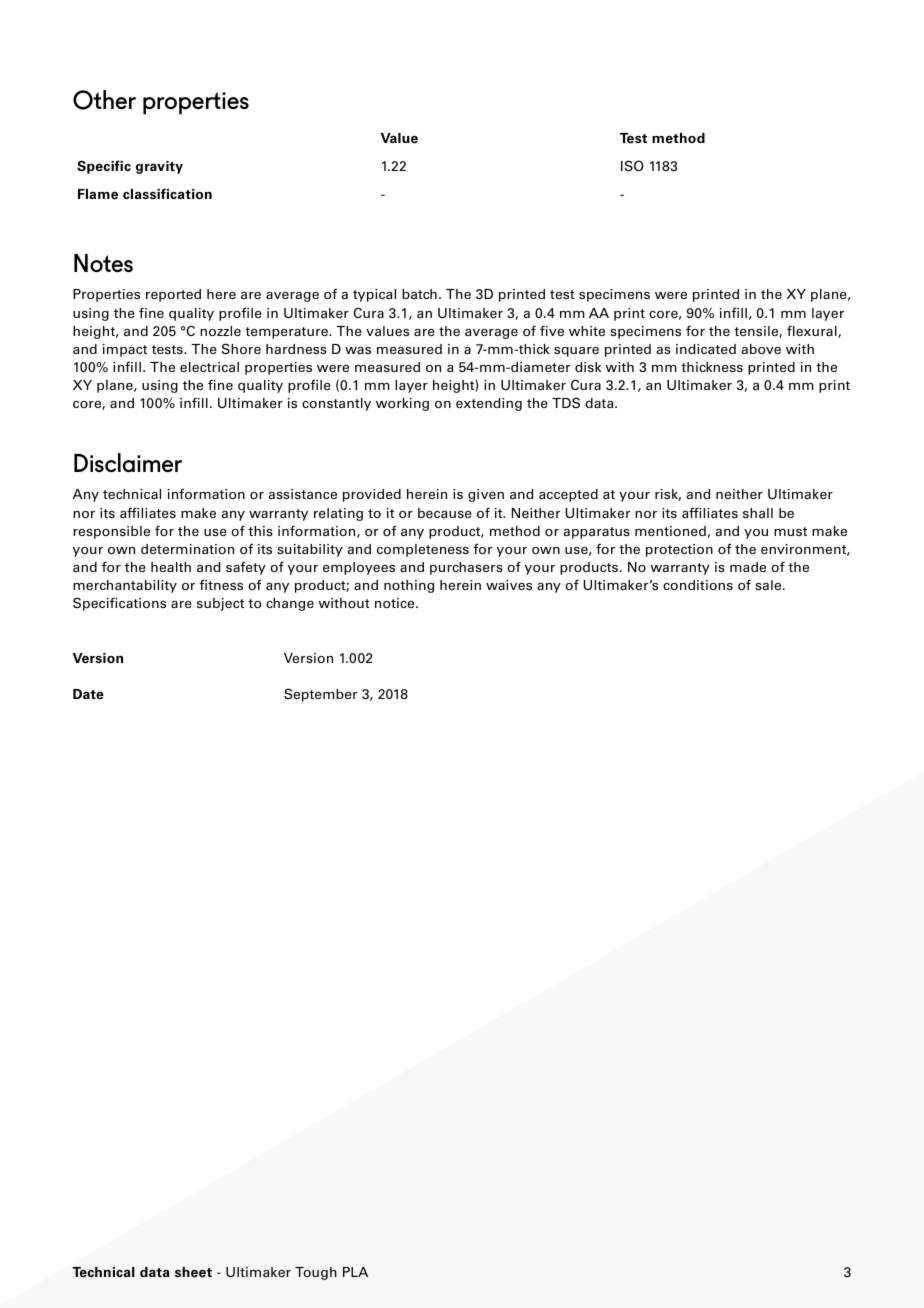 The image size is (924, 1308). What do you see at coordinates (489, 404) in the screenshot?
I see `extending` at bounding box center [489, 404].
